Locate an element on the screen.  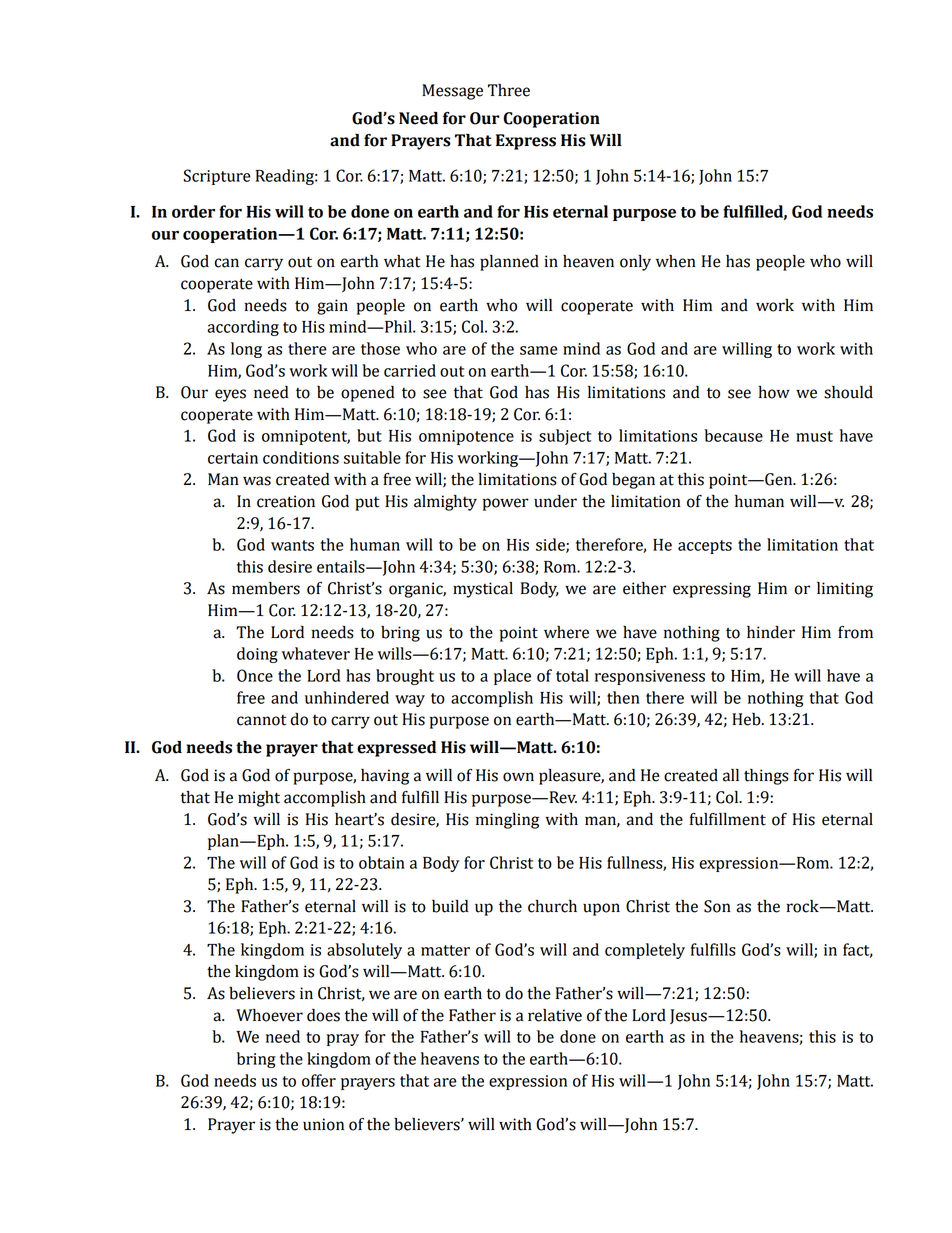
offer is located at coordinates (319, 1080).
